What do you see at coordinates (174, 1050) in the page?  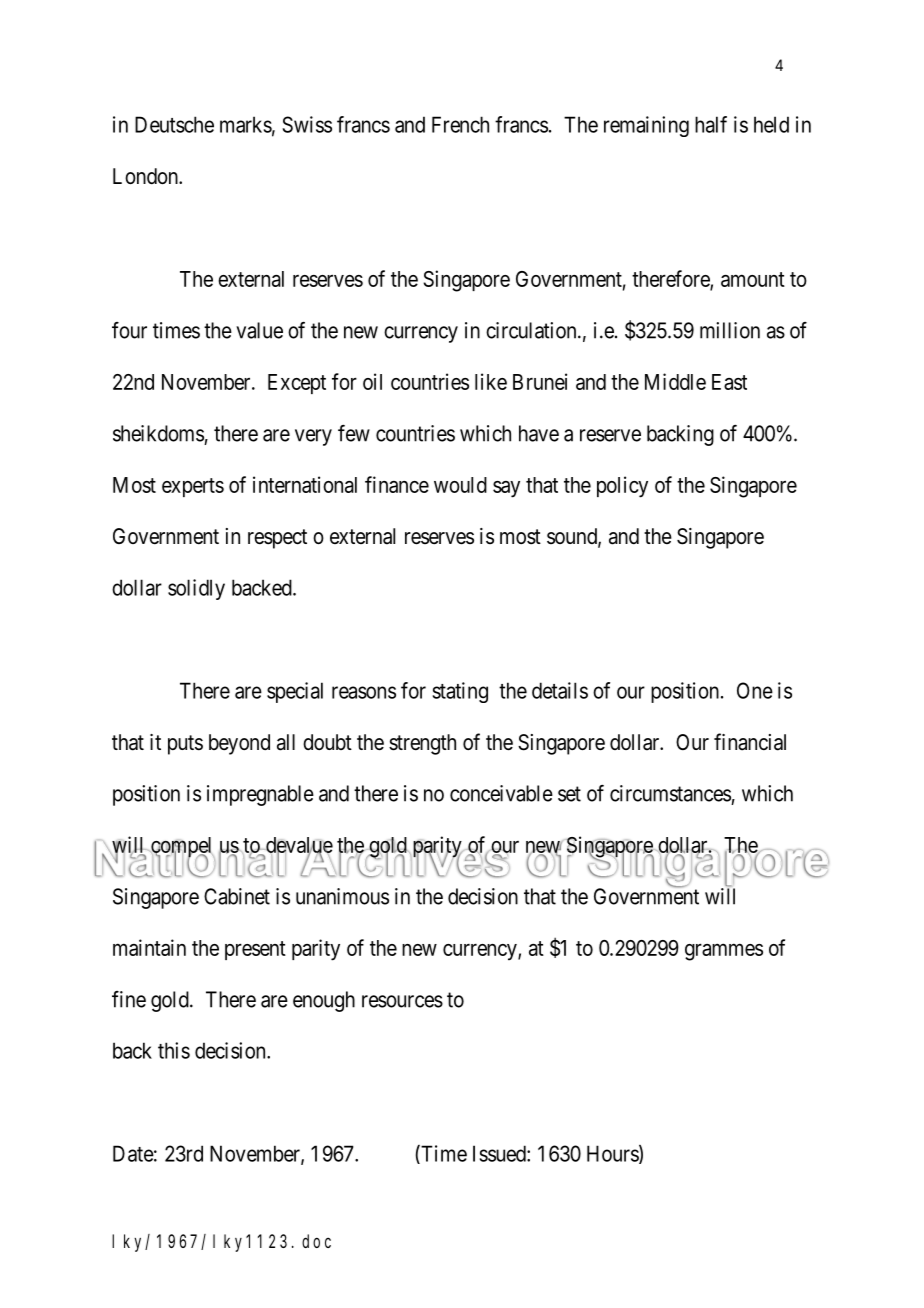 I see `this` at bounding box center [174, 1050].
